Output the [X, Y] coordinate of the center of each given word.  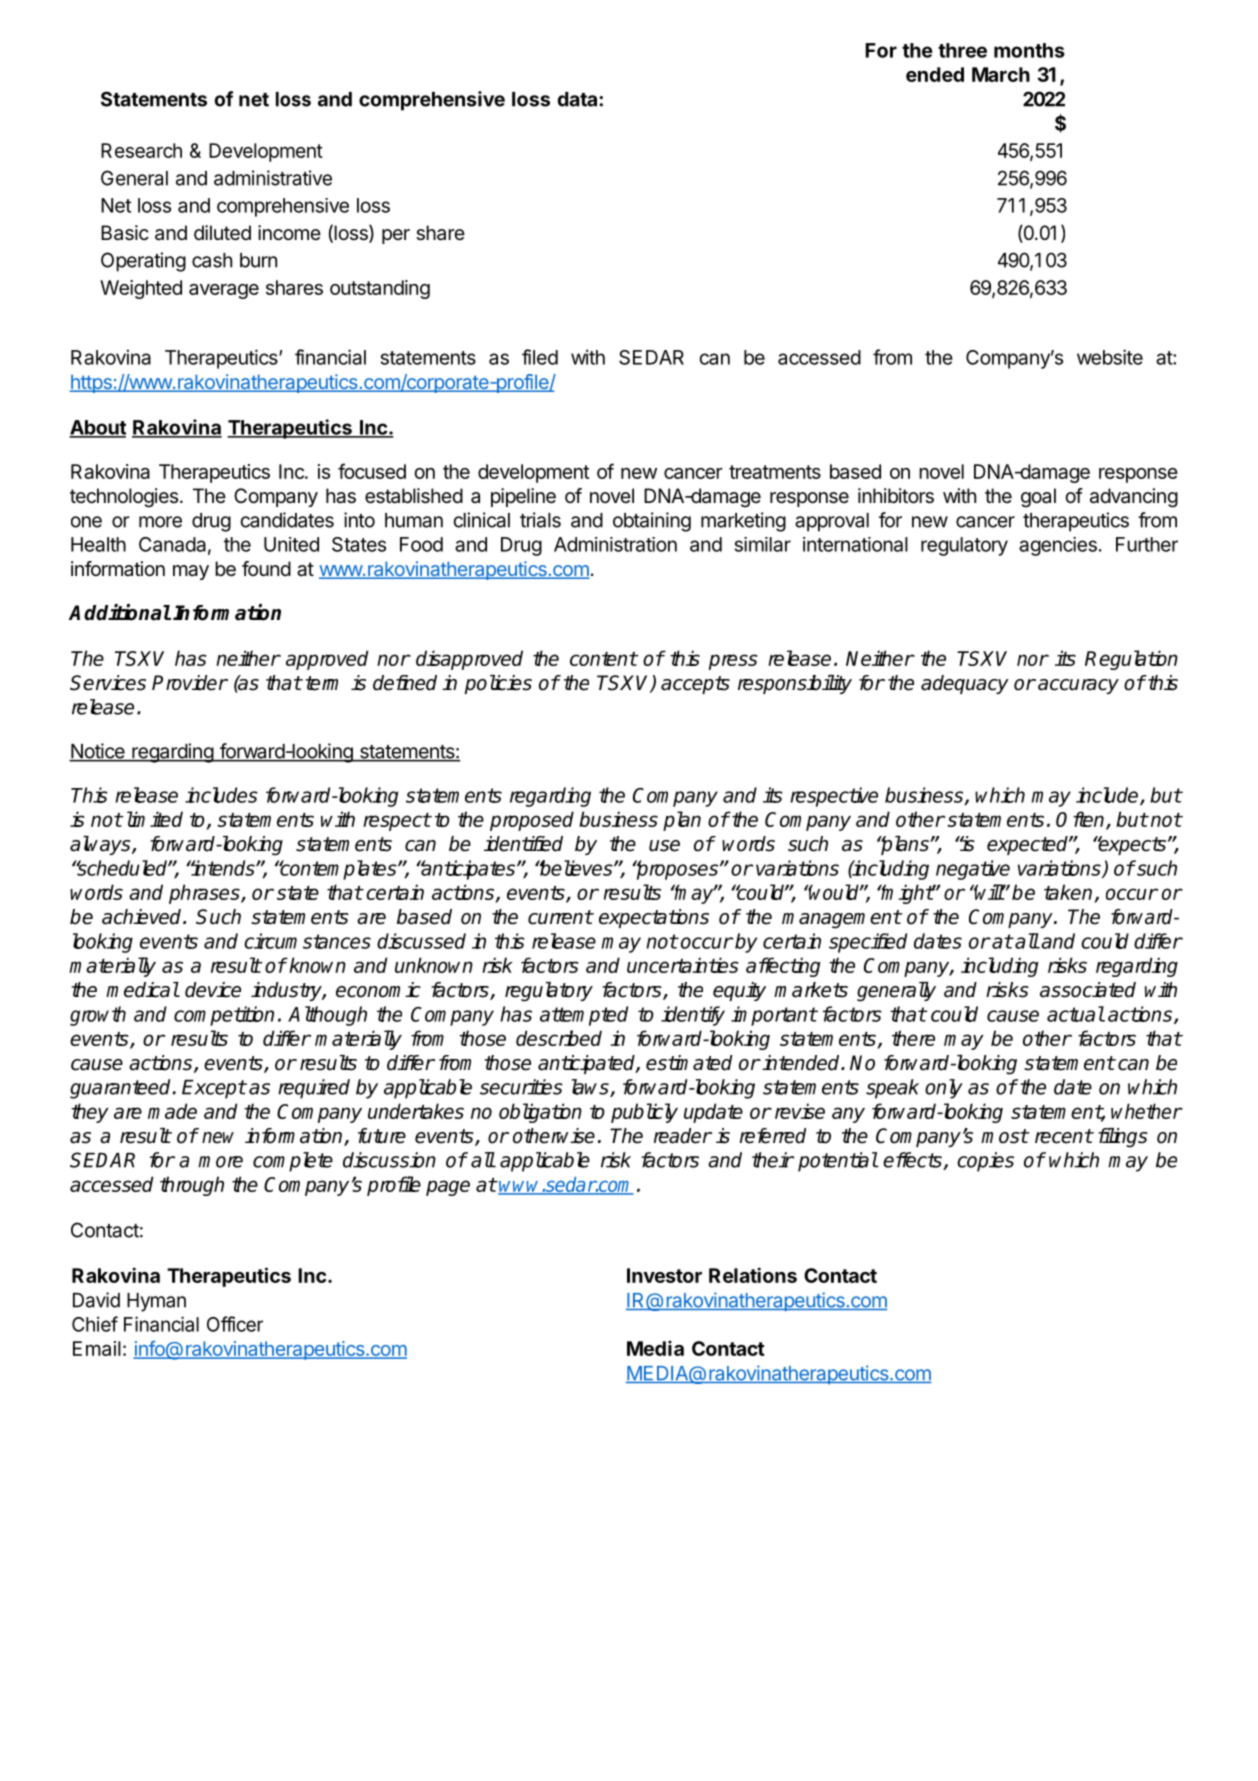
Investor [664, 1275]
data [579, 99]
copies [985, 1162]
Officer [235, 1324]
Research [141, 150]
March [1001, 74]
